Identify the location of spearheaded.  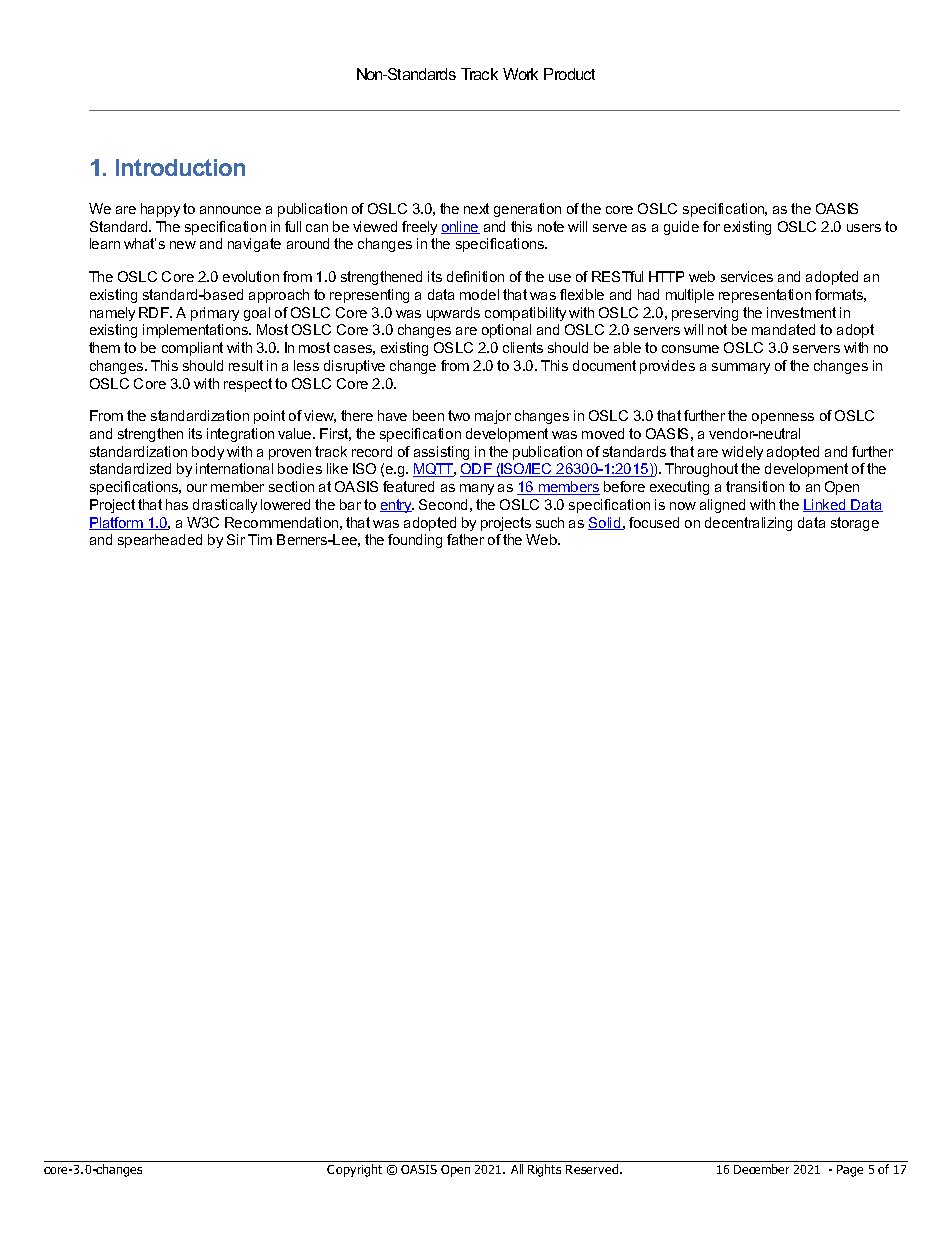
(160, 541).
